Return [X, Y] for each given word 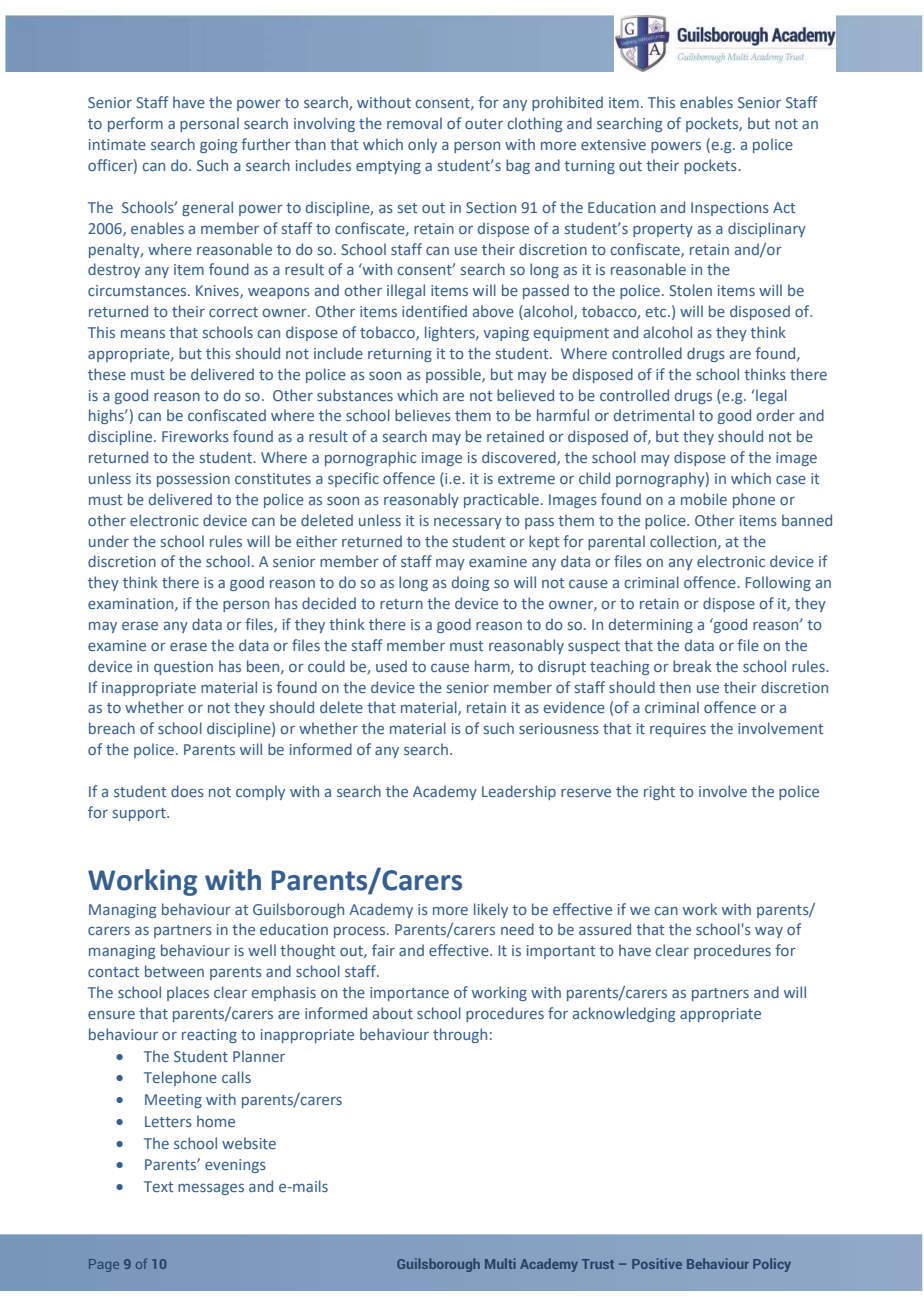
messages [211, 1189]
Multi [500, 1263]
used [391, 666]
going [218, 146]
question [183, 668]
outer [484, 124]
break [692, 666]
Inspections [730, 209]
